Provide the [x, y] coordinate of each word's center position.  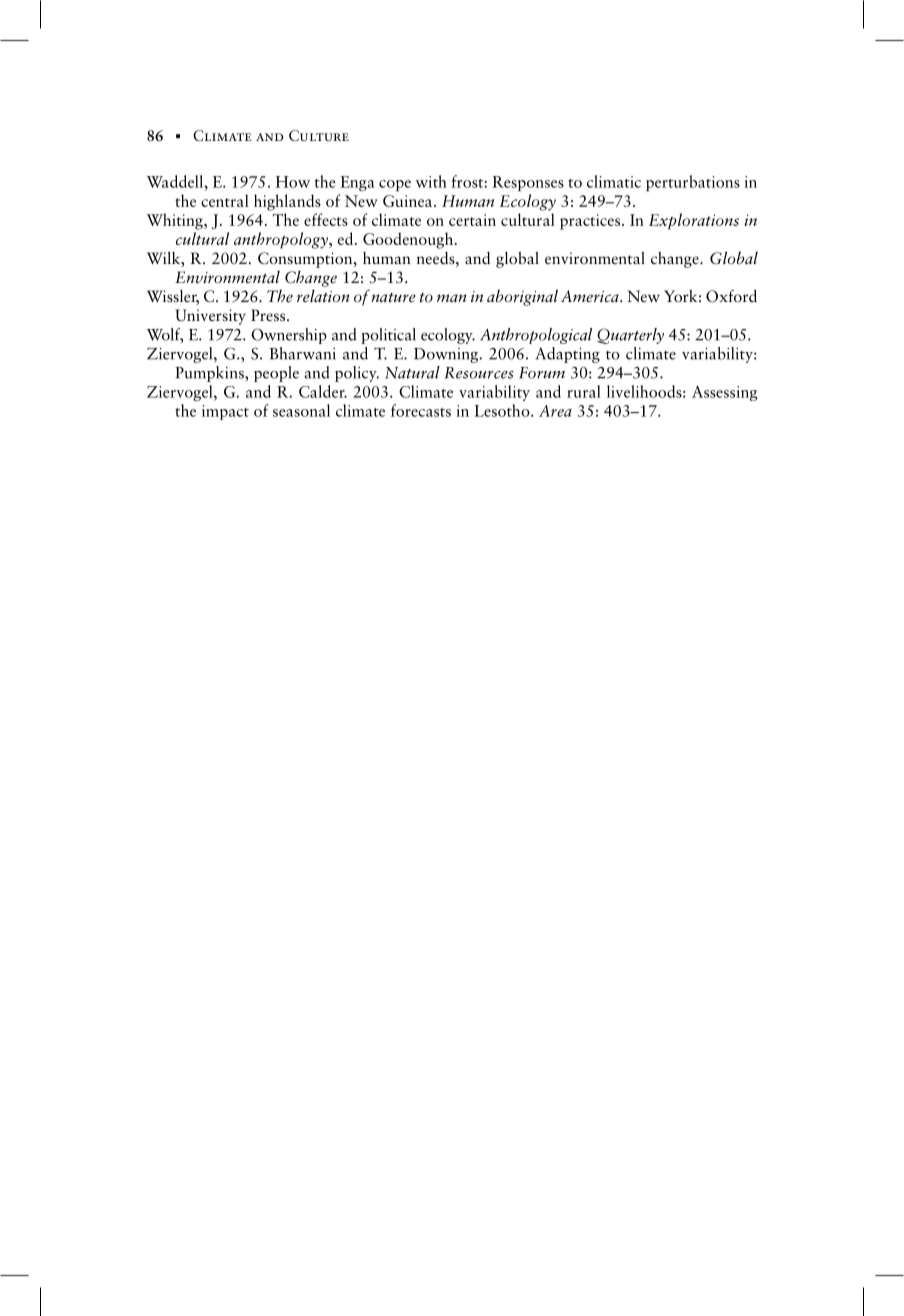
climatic [614, 181]
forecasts [421, 410]
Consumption [306, 260]
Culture [319, 135]
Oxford [731, 296]
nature [393, 297]
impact [225, 412]
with [431, 181]
